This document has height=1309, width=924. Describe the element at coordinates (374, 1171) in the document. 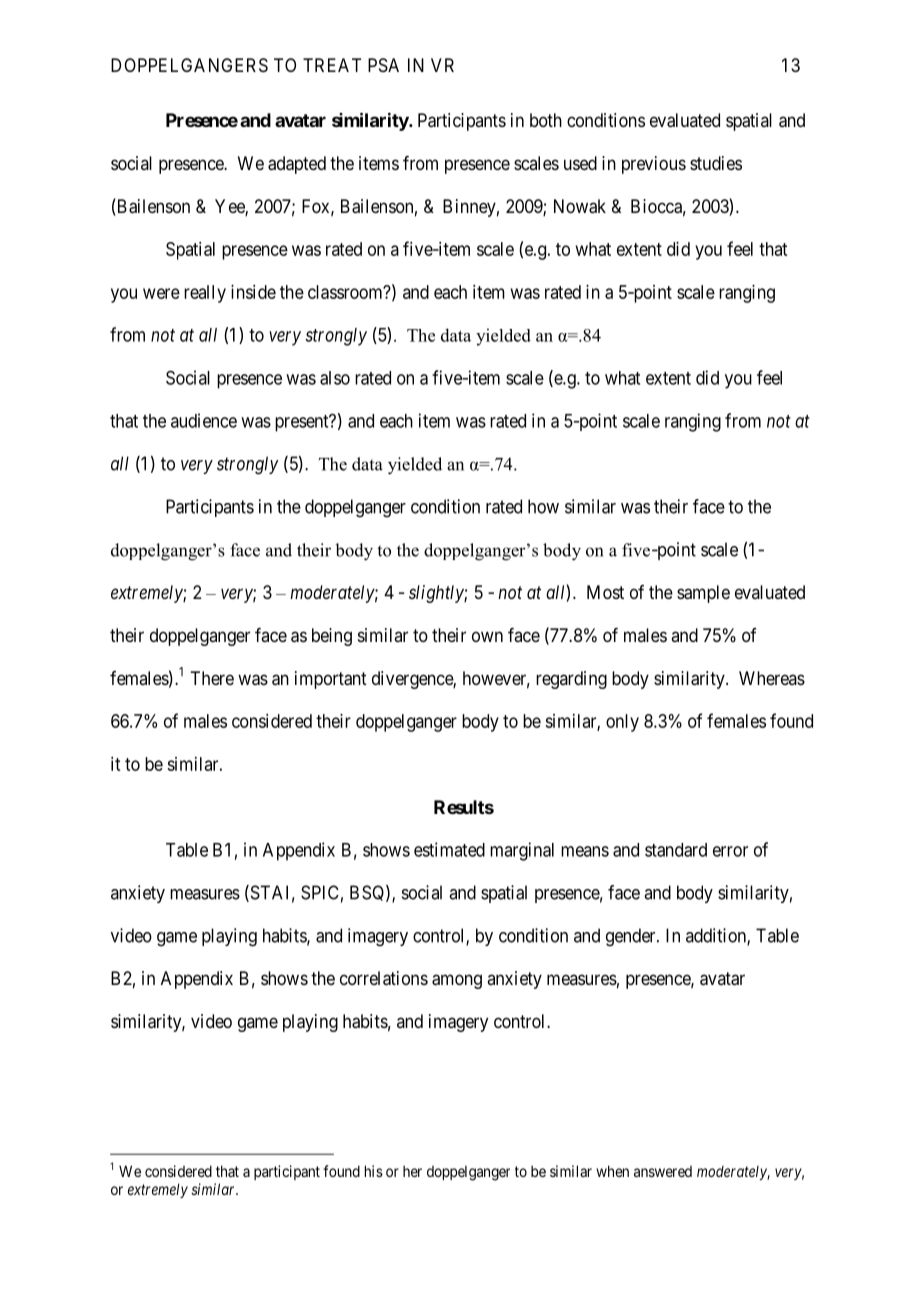

I see `his` at that location.
